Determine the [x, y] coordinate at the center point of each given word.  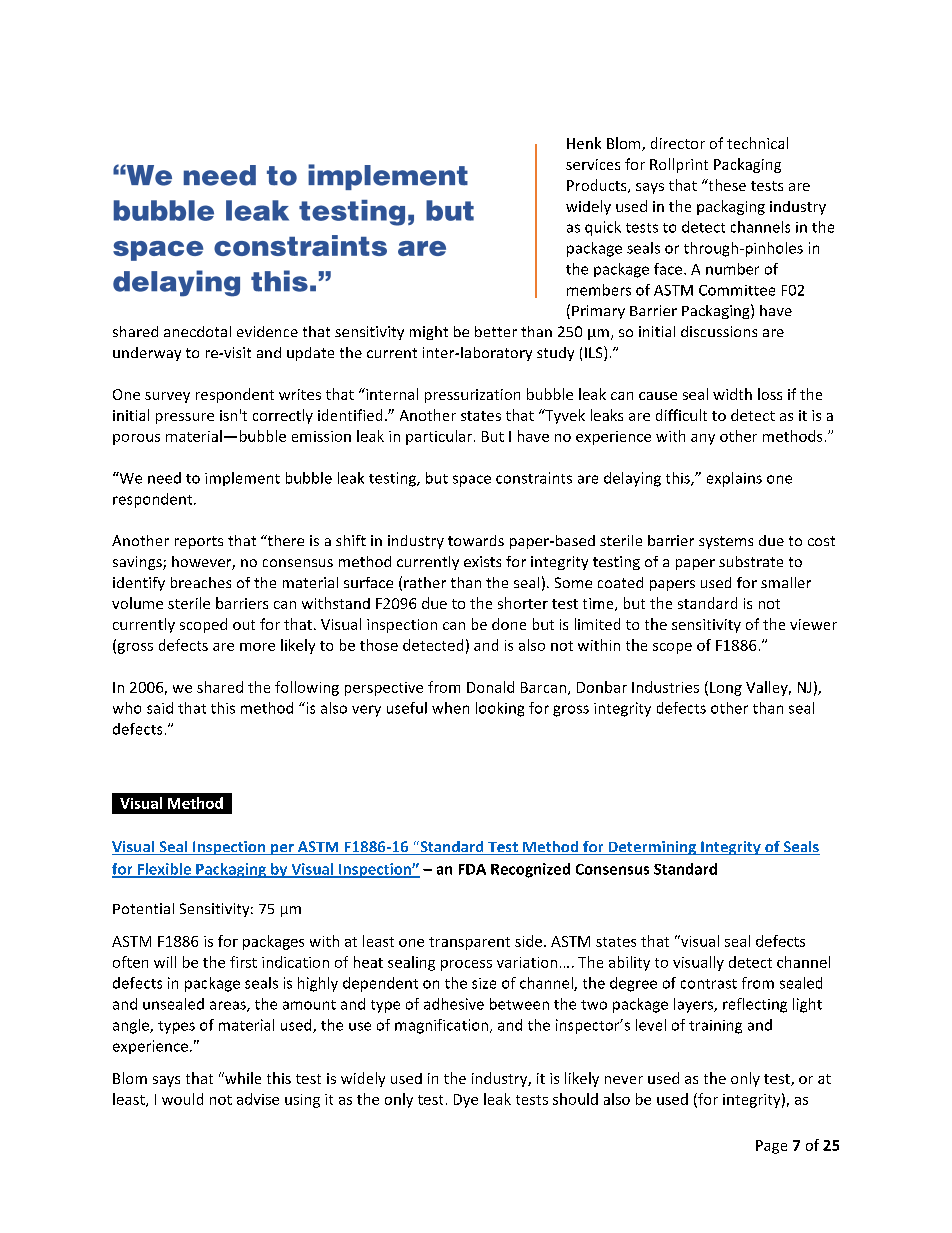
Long [726, 689]
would [182, 1099]
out [244, 625]
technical [757, 143]
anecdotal [197, 331]
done [509, 624]
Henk [584, 143]
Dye [466, 1101]
